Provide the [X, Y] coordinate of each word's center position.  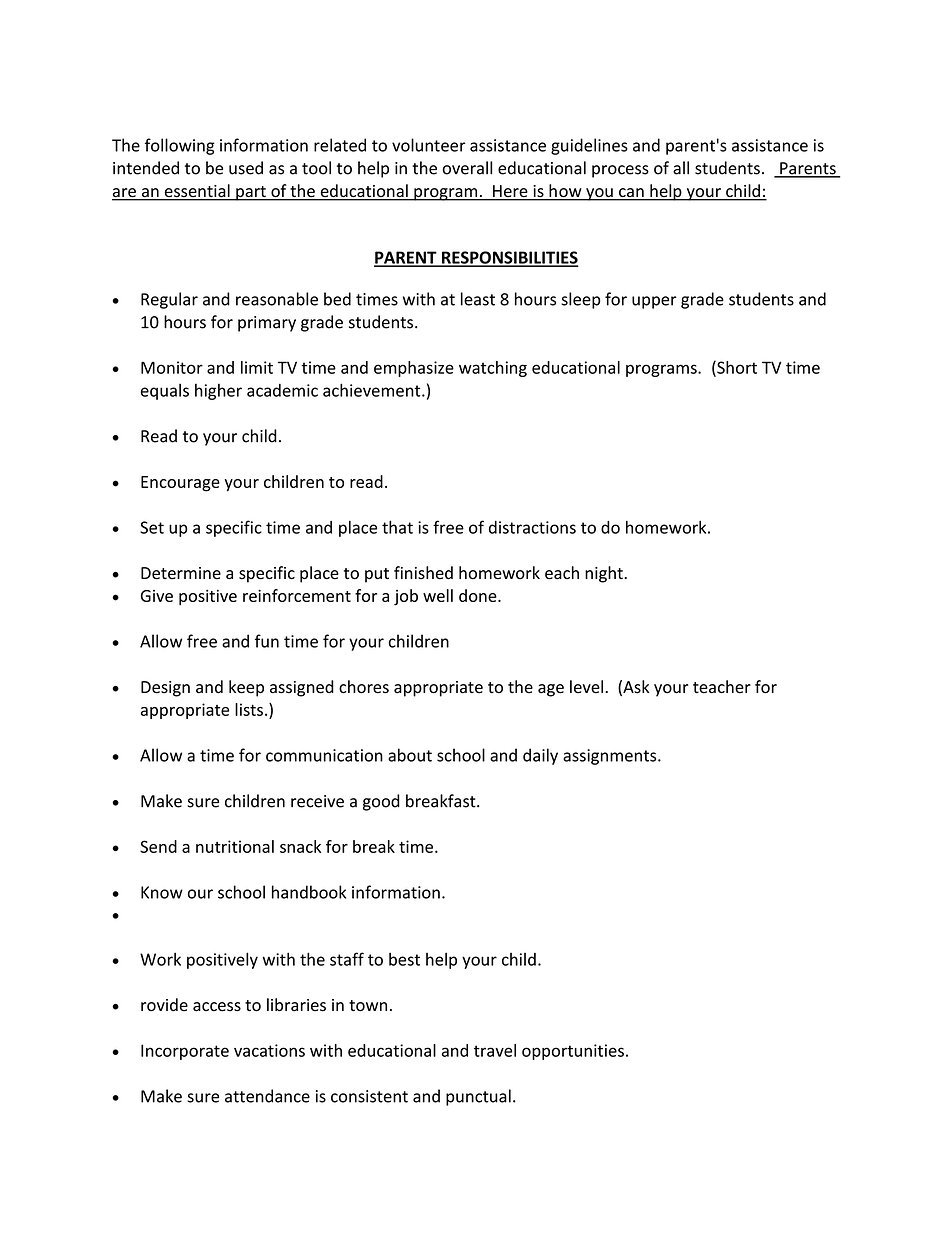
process [620, 171]
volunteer [429, 145]
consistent [369, 1096]
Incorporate [185, 1052]
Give [157, 596]
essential [197, 192]
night [605, 574]
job [406, 597]
